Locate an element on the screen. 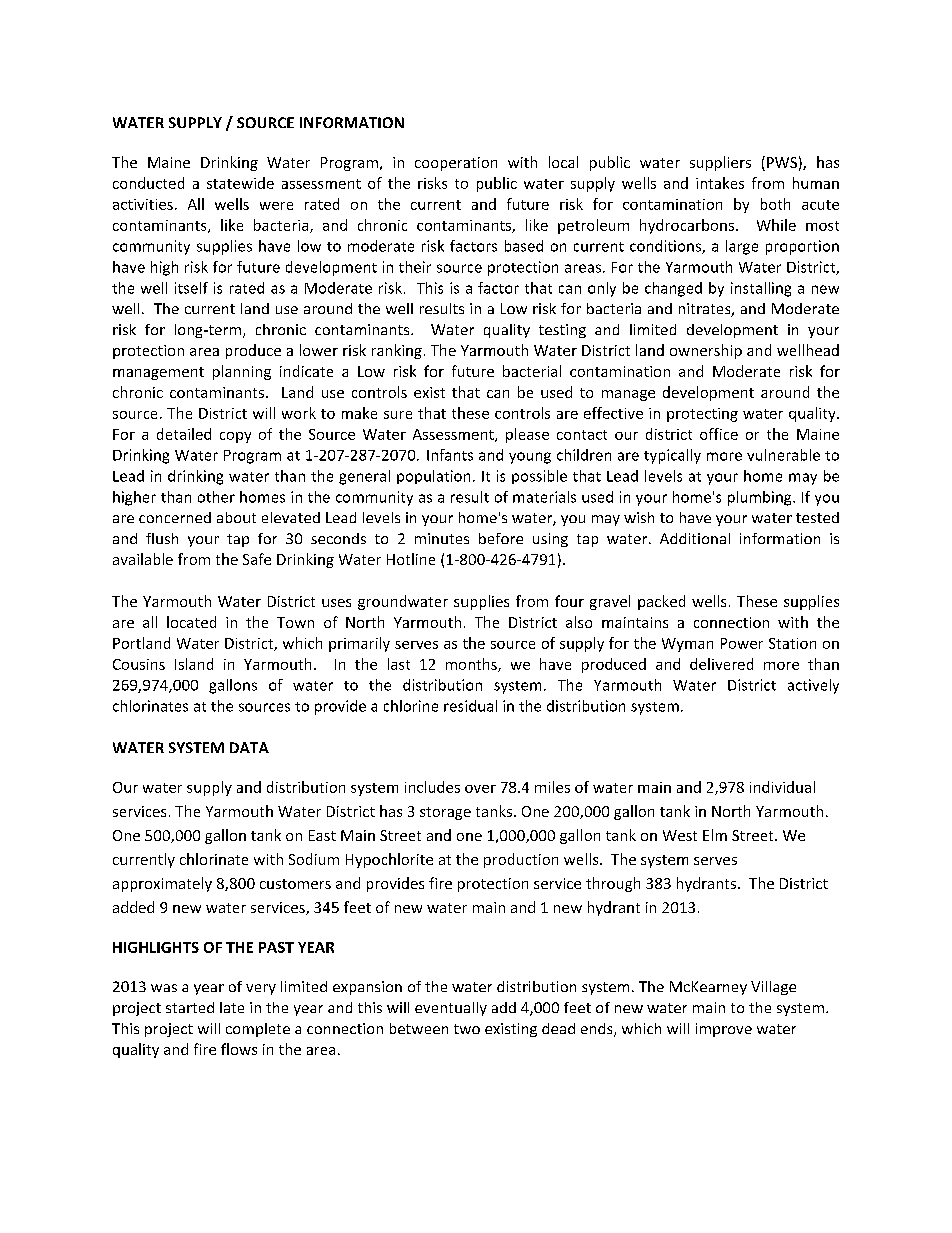 Image resolution: width=952 pixels, height=1233 pixels. other is located at coordinates (216, 497).
